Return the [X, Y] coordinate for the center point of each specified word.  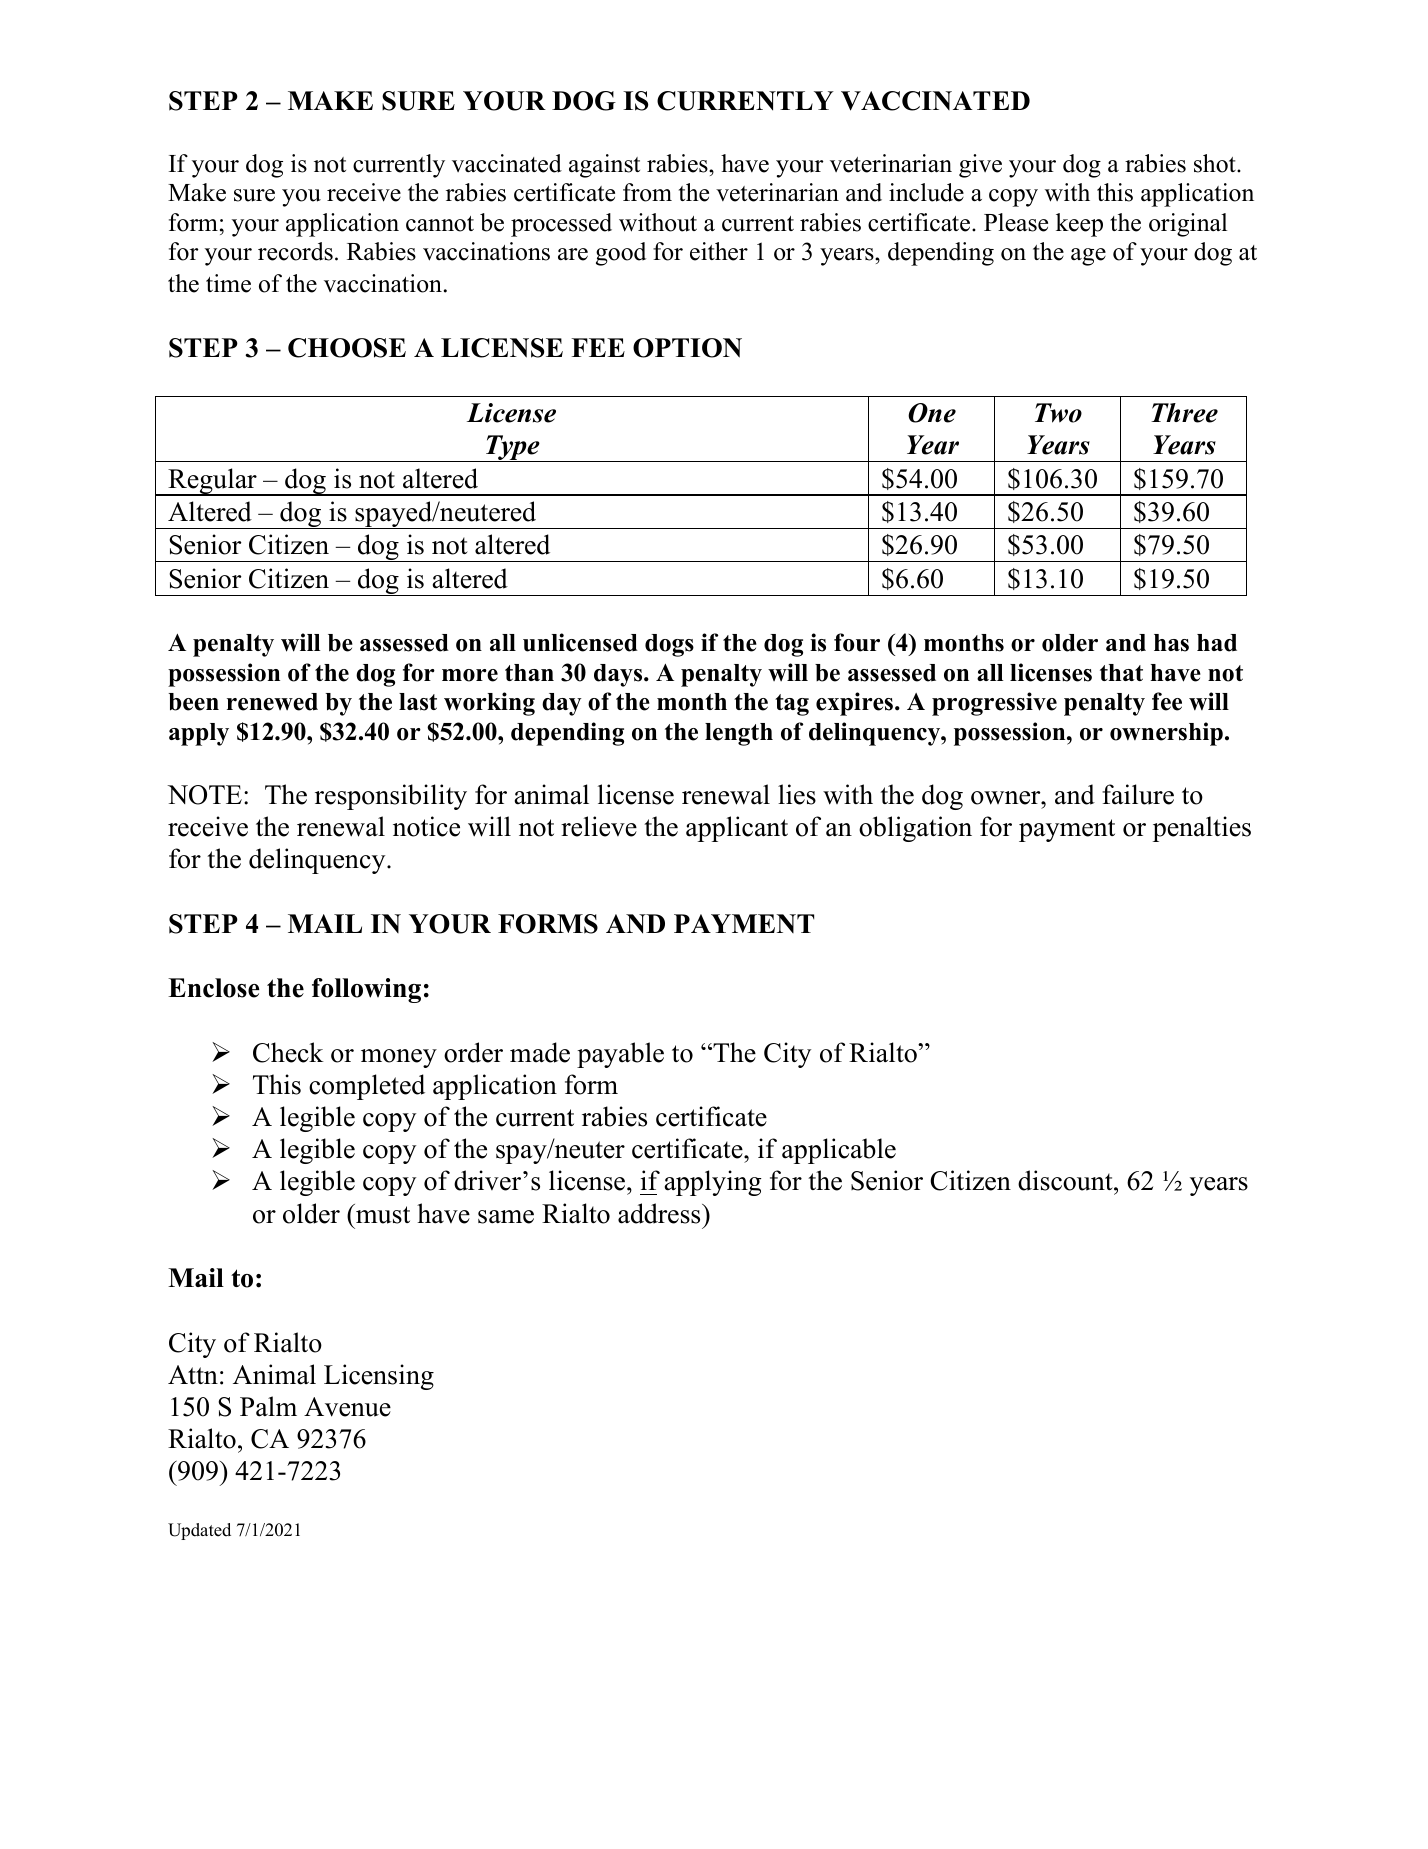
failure [1138, 794]
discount [1066, 1180]
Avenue [347, 1407]
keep [1079, 225]
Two [1058, 413]
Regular [212, 482]
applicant [737, 829]
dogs [669, 645]
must [382, 1214]
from [647, 192]
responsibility [391, 797]
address [660, 1213]
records [295, 251]
